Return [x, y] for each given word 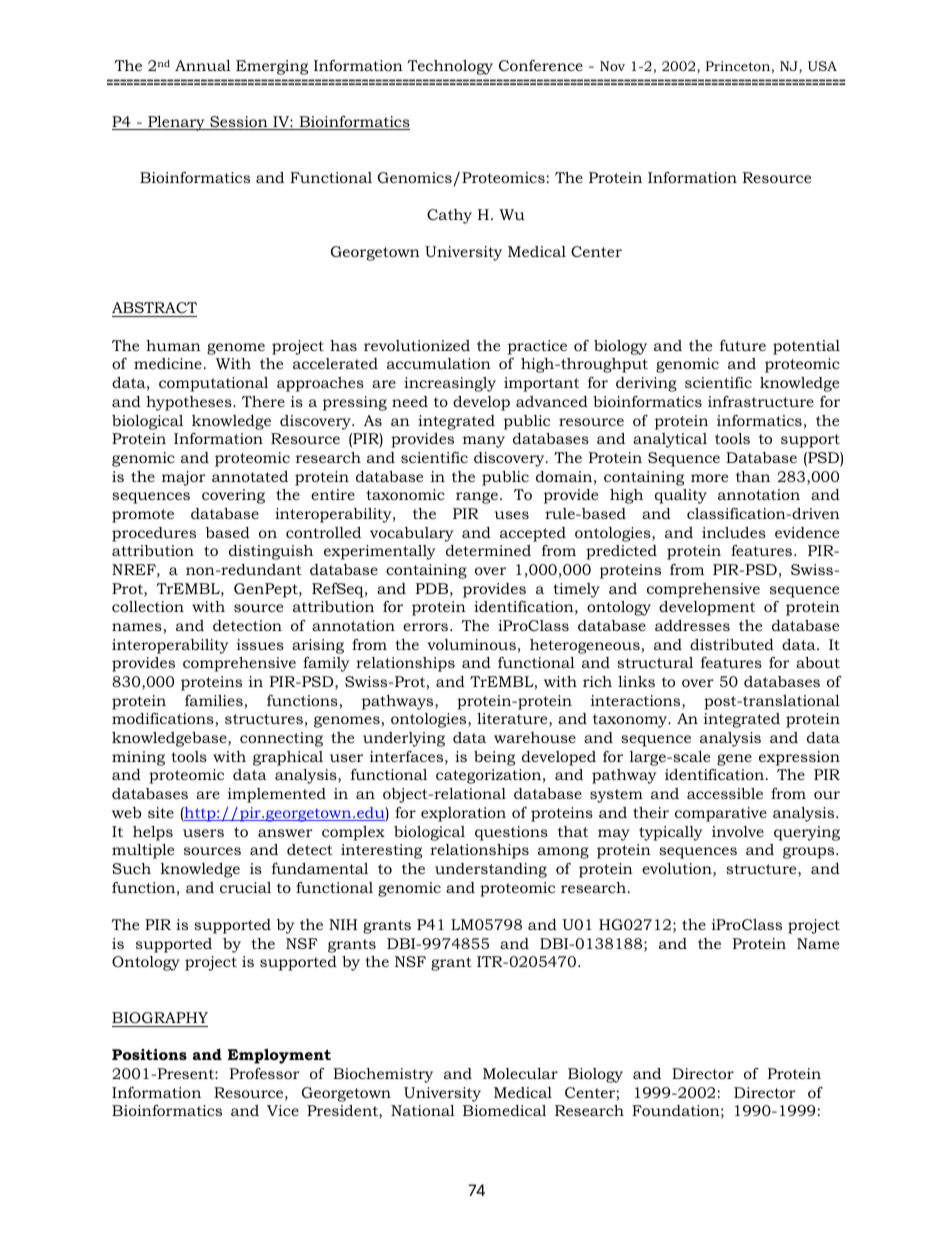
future [743, 345]
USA [822, 66]
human [173, 345]
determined [488, 550]
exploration [463, 814]
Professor [265, 1073]
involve [738, 831]
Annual [203, 65]
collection [148, 606]
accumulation [439, 363]
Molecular [520, 1073]
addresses [692, 625]
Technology [450, 67]
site [161, 812]
